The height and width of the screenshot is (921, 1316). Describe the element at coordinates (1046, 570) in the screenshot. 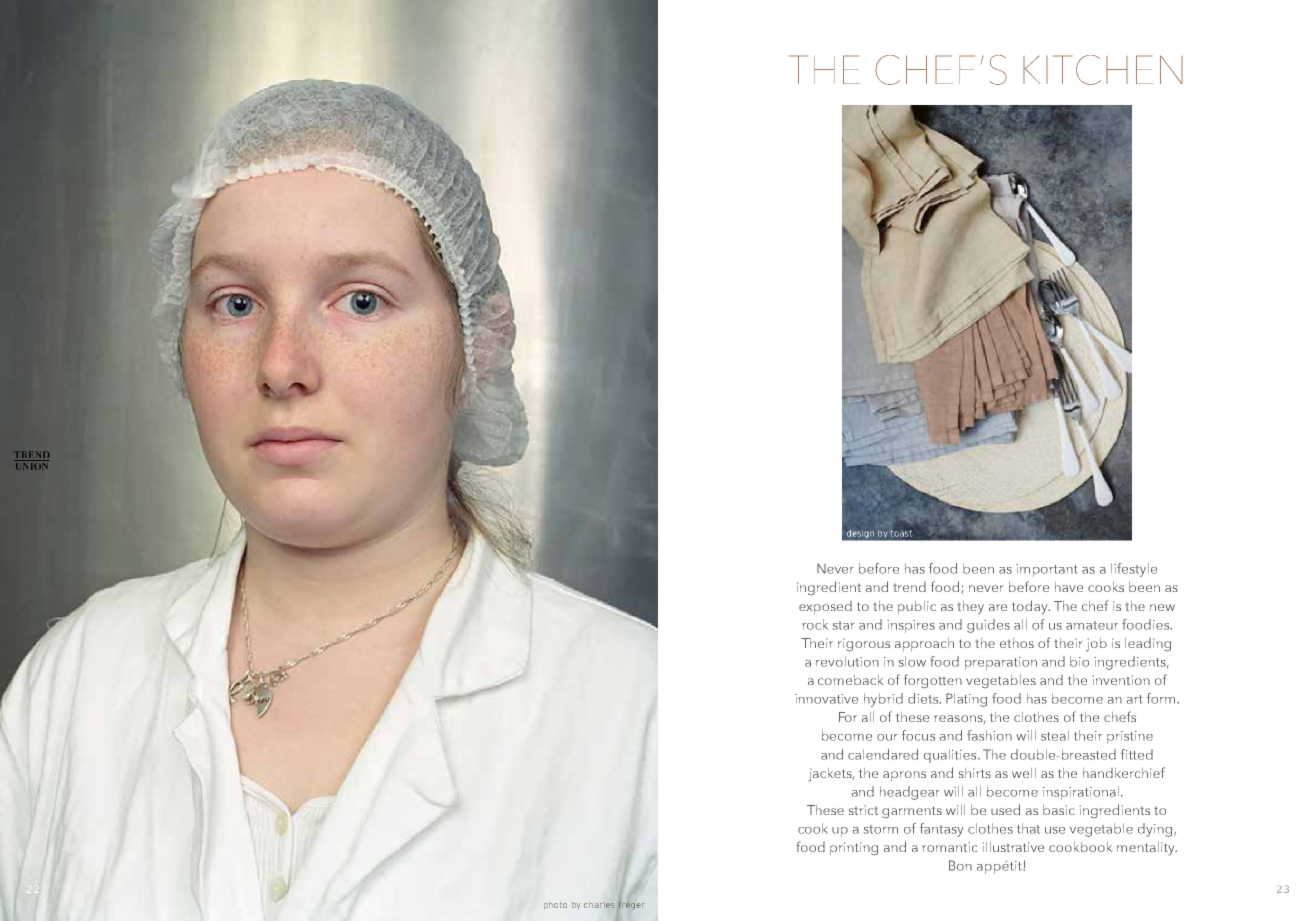

I see `important` at that location.
